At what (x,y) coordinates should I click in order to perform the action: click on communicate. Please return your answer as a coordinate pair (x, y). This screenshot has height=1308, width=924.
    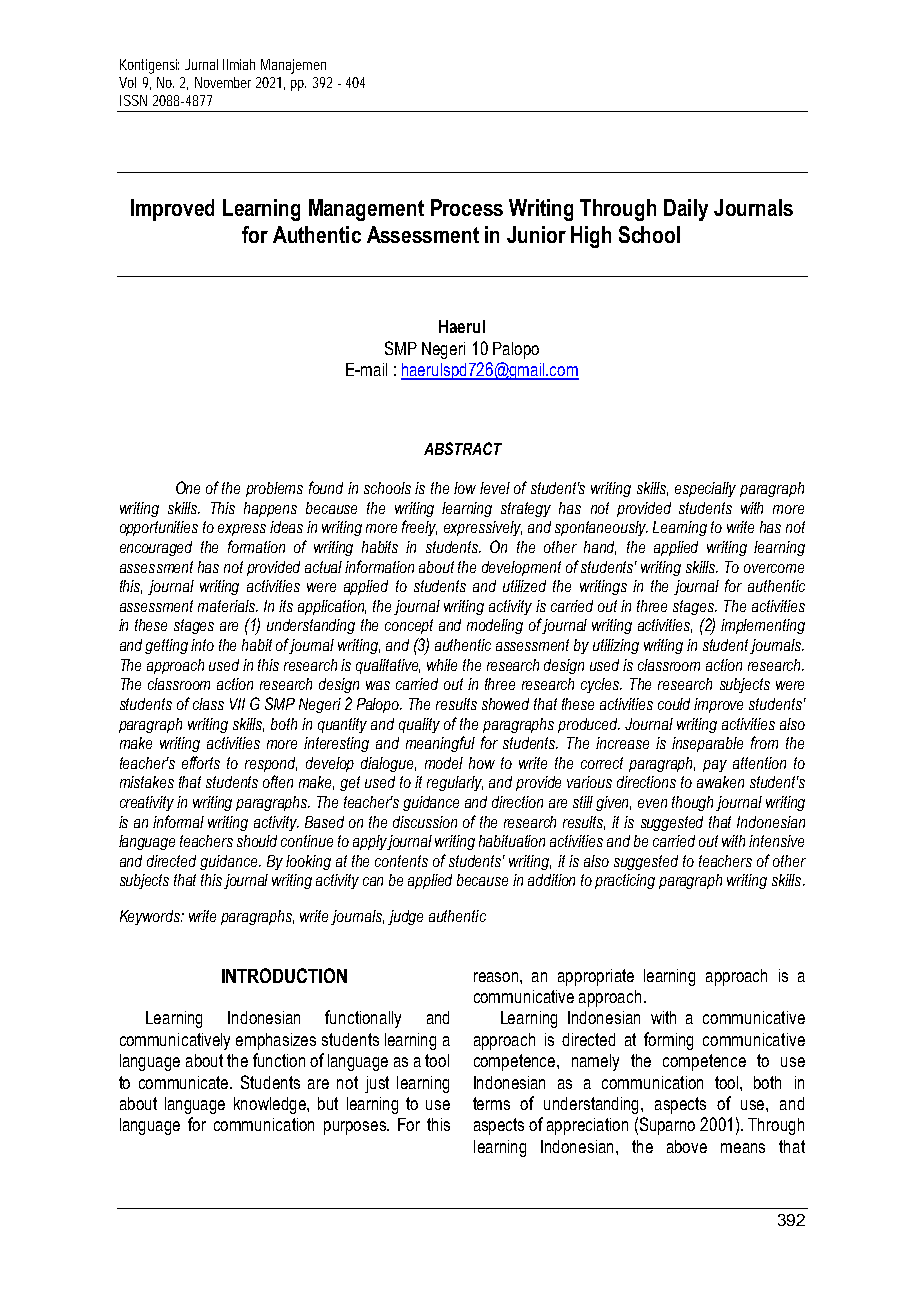
    Looking at the image, I should click on (185, 1082).
